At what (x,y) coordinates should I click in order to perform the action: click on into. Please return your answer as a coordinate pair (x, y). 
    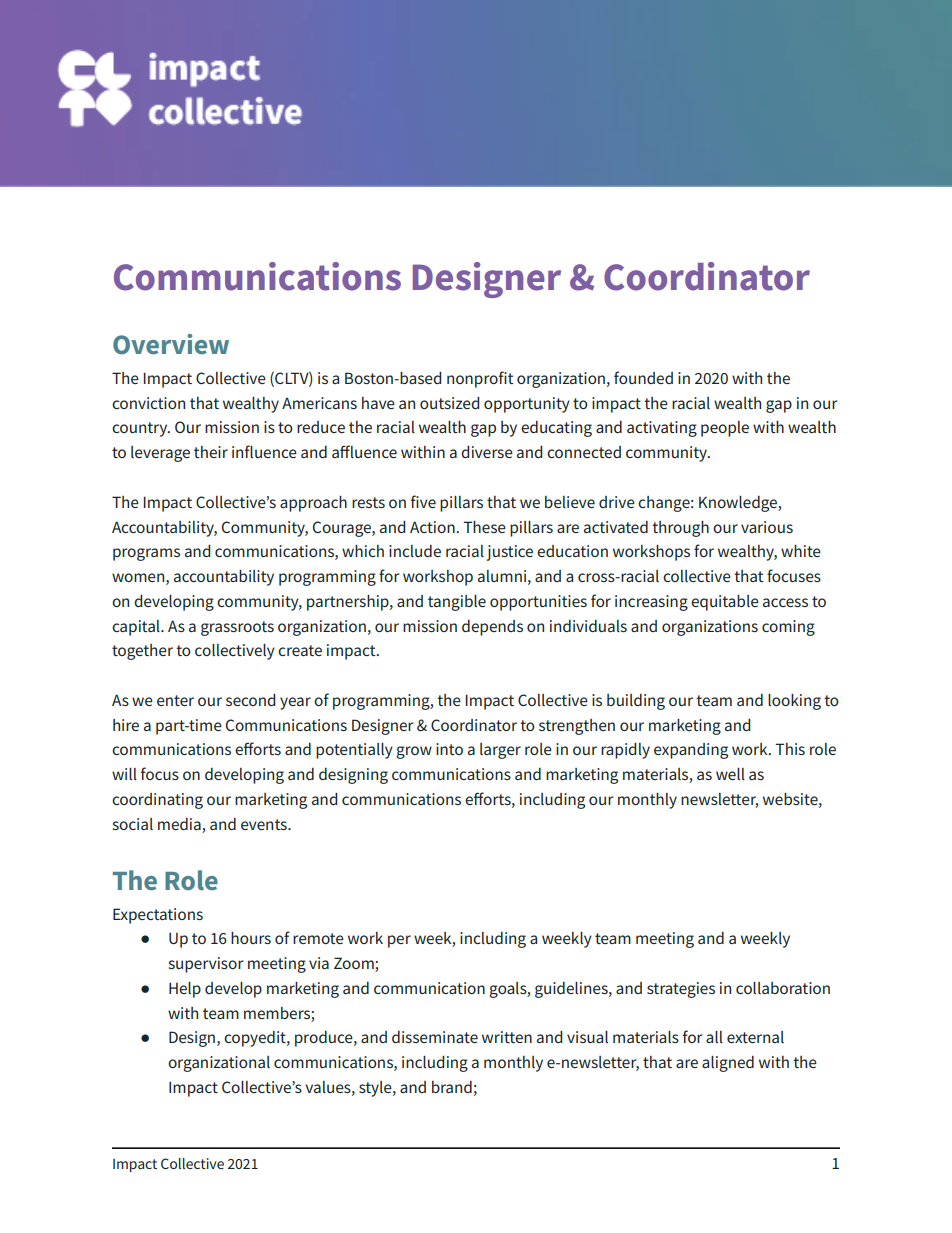
    Looking at the image, I should click on (449, 749).
